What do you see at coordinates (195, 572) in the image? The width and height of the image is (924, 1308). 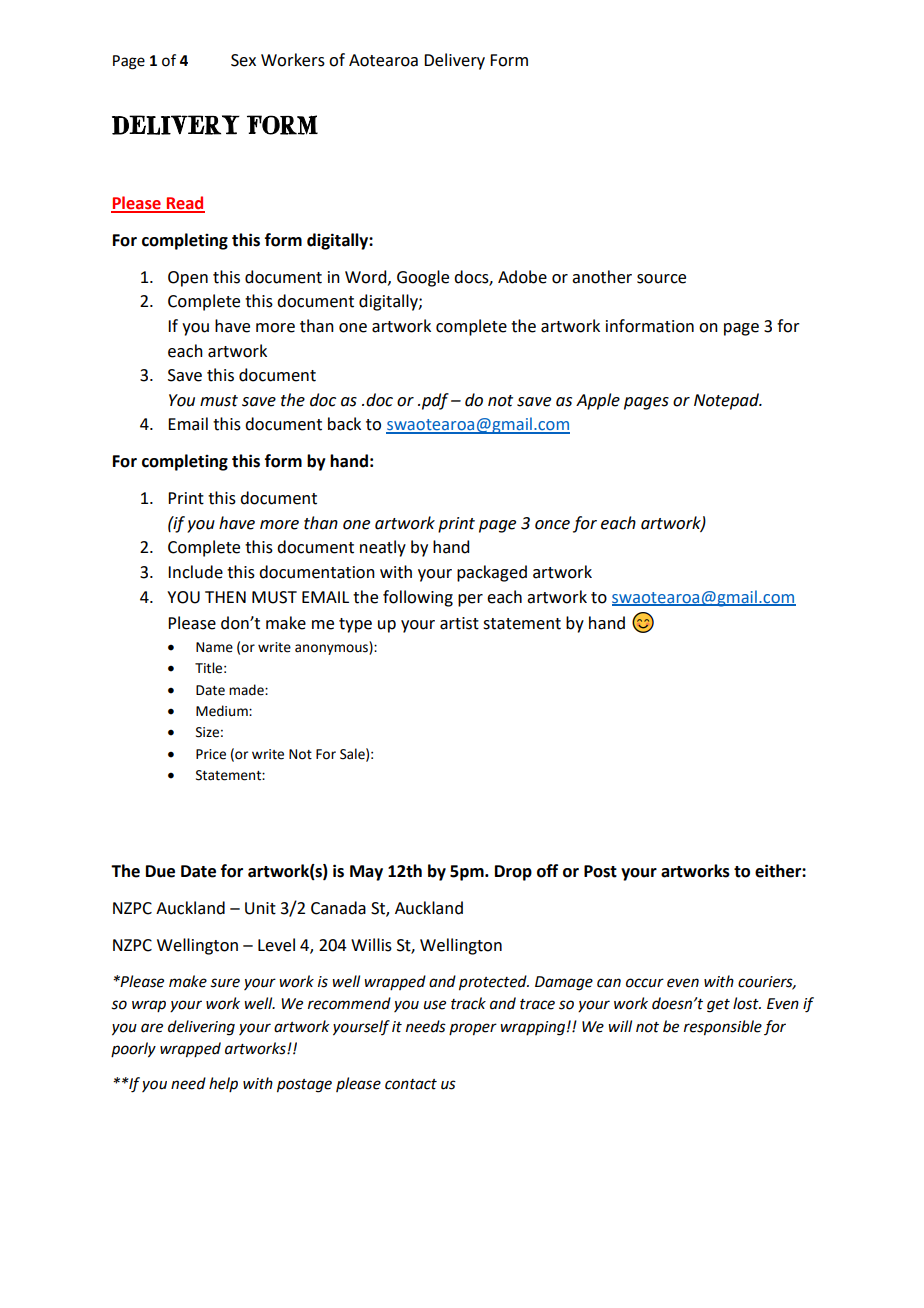 I see `Include` at bounding box center [195, 572].
